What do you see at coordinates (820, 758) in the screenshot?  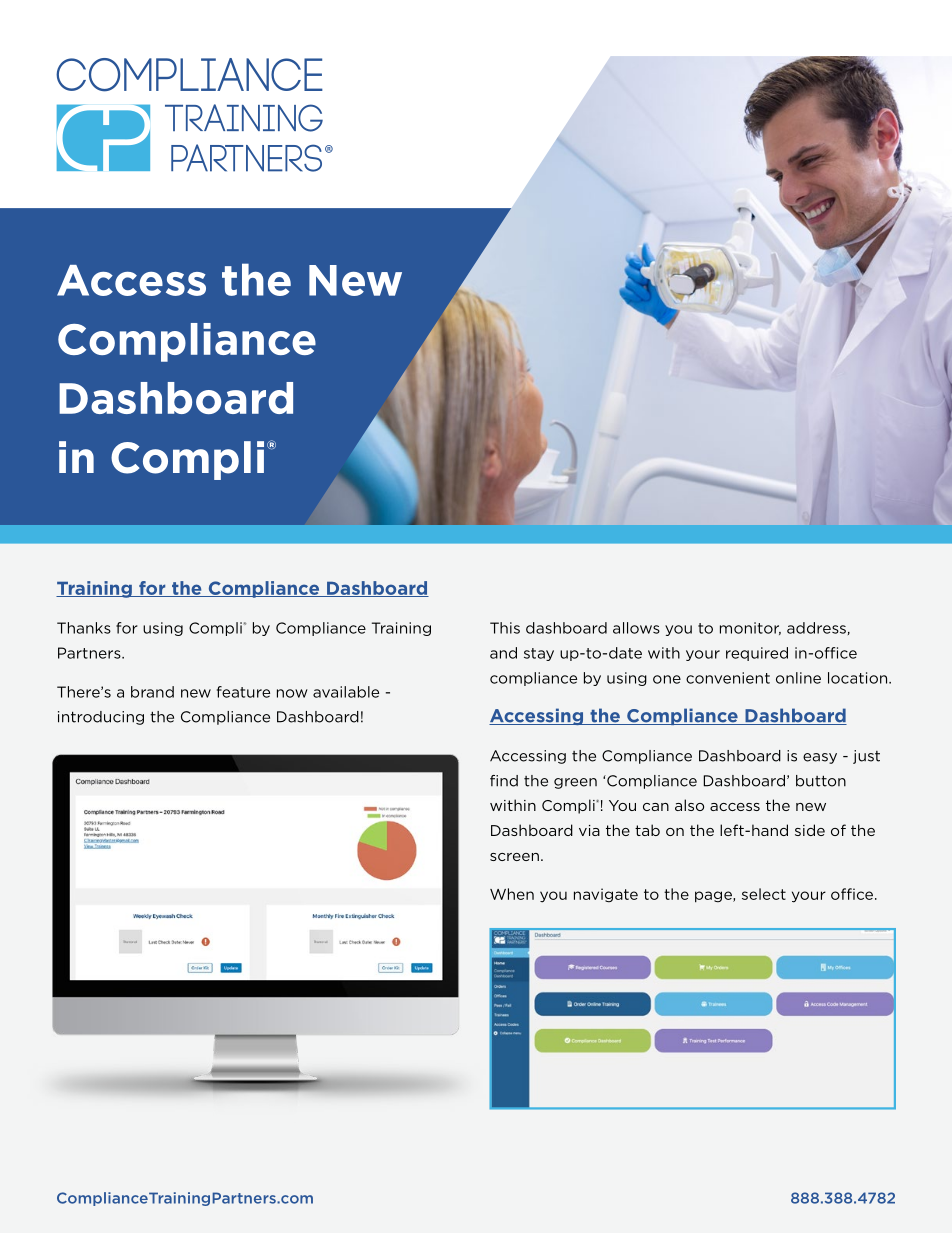 I see `easy` at bounding box center [820, 758].
